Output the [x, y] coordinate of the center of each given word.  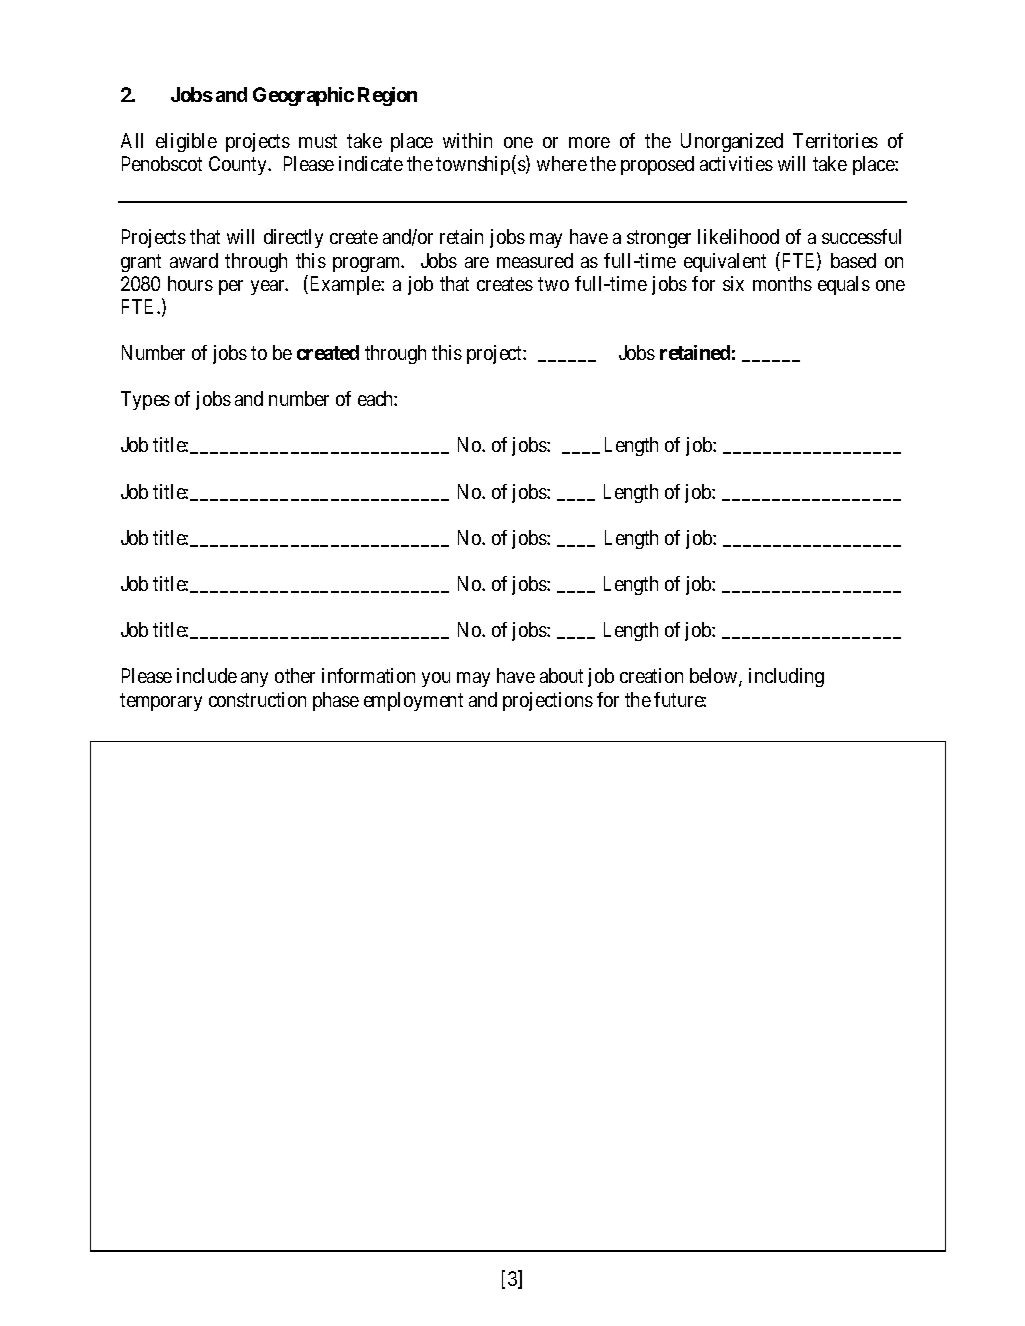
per [231, 287]
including [786, 677]
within [467, 140]
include [207, 675]
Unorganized [732, 142]
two [553, 284]
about [561, 675]
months [782, 283]
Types [145, 400]
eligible [186, 142]
